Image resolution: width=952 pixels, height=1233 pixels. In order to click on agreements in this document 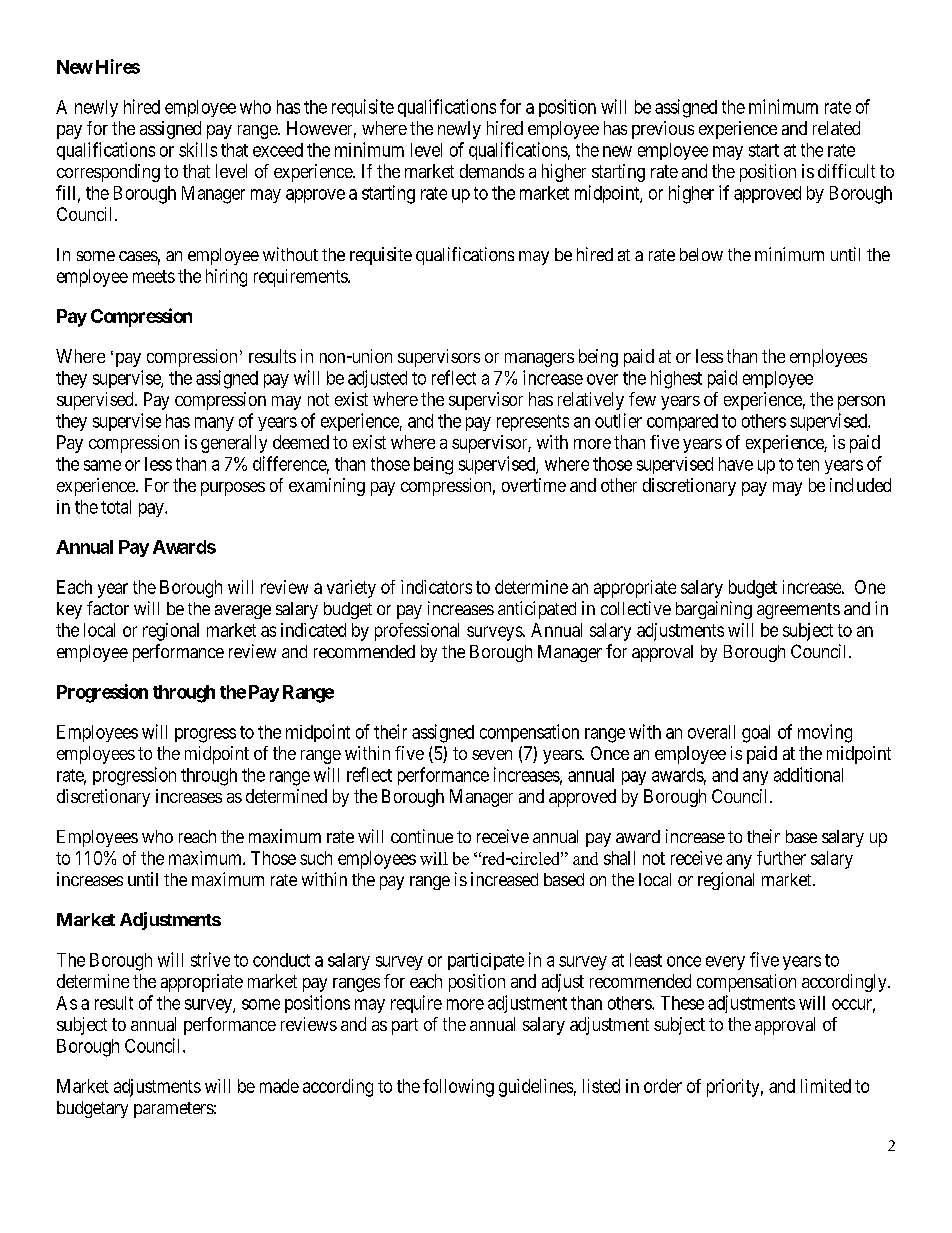, I will do `click(798, 611)`.
